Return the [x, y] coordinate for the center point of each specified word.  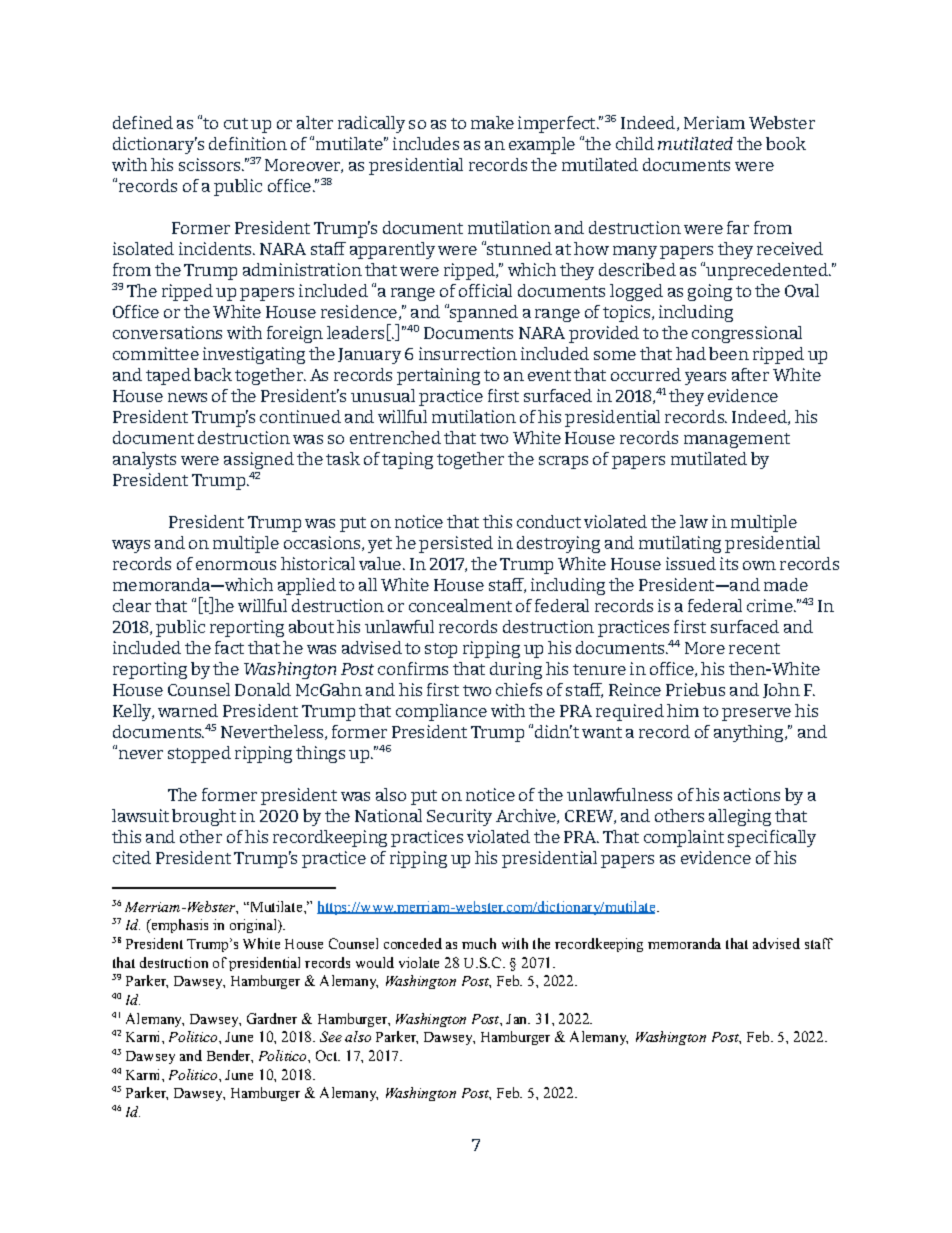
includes [426, 143]
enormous [236, 565]
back [213, 374]
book [786, 143]
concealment [460, 605]
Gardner [272, 1018]
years [705, 378]
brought [204, 817]
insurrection [468, 353]
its [729, 563]
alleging [740, 817]
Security [459, 817]
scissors [211, 164]
